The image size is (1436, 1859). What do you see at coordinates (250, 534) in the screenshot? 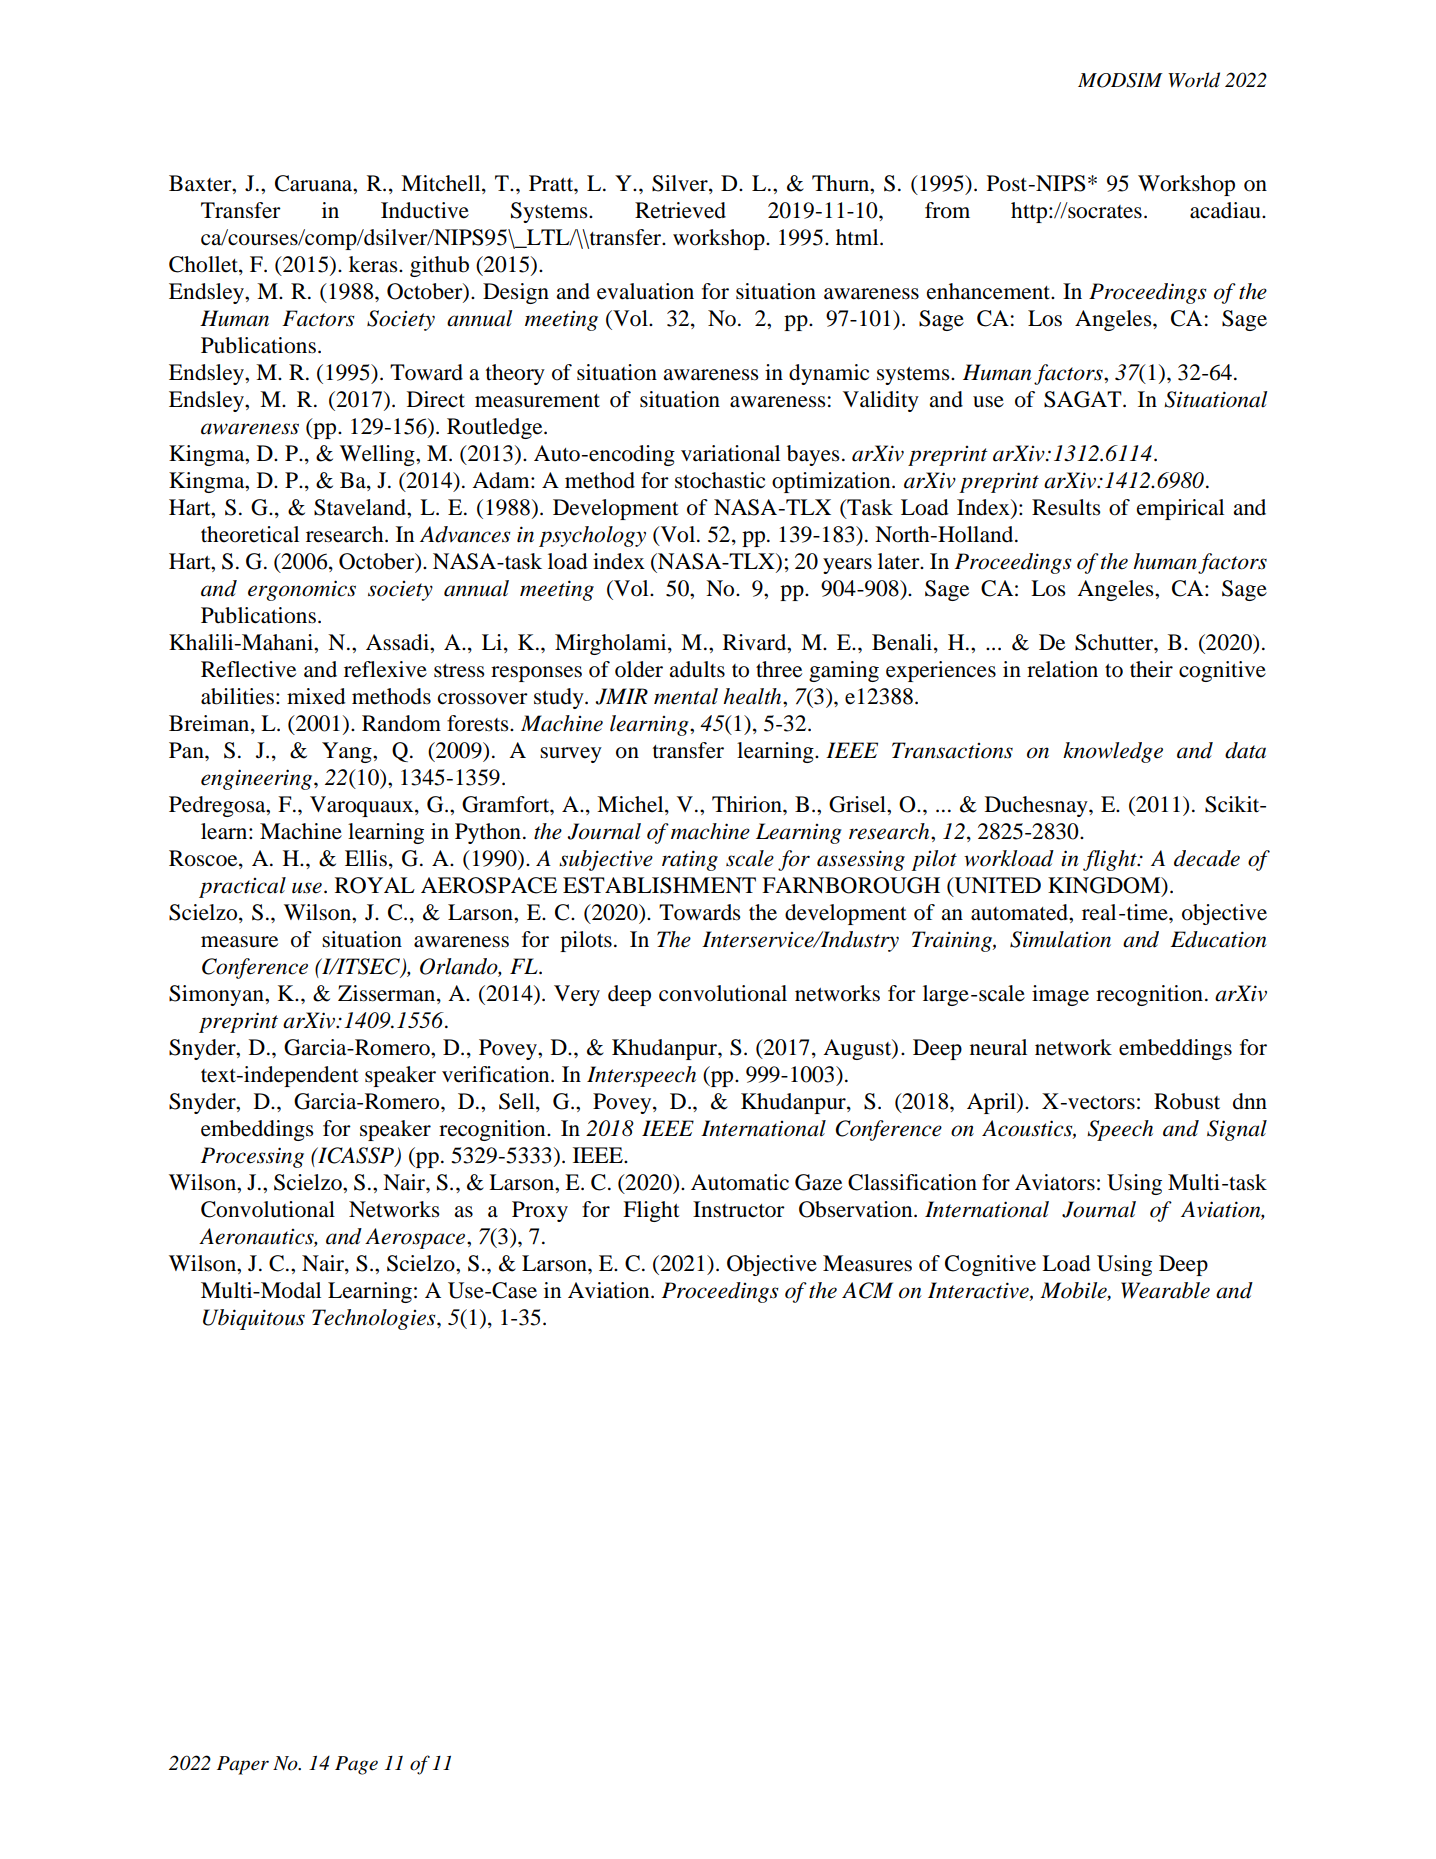
I see `theoretical` at bounding box center [250, 534].
